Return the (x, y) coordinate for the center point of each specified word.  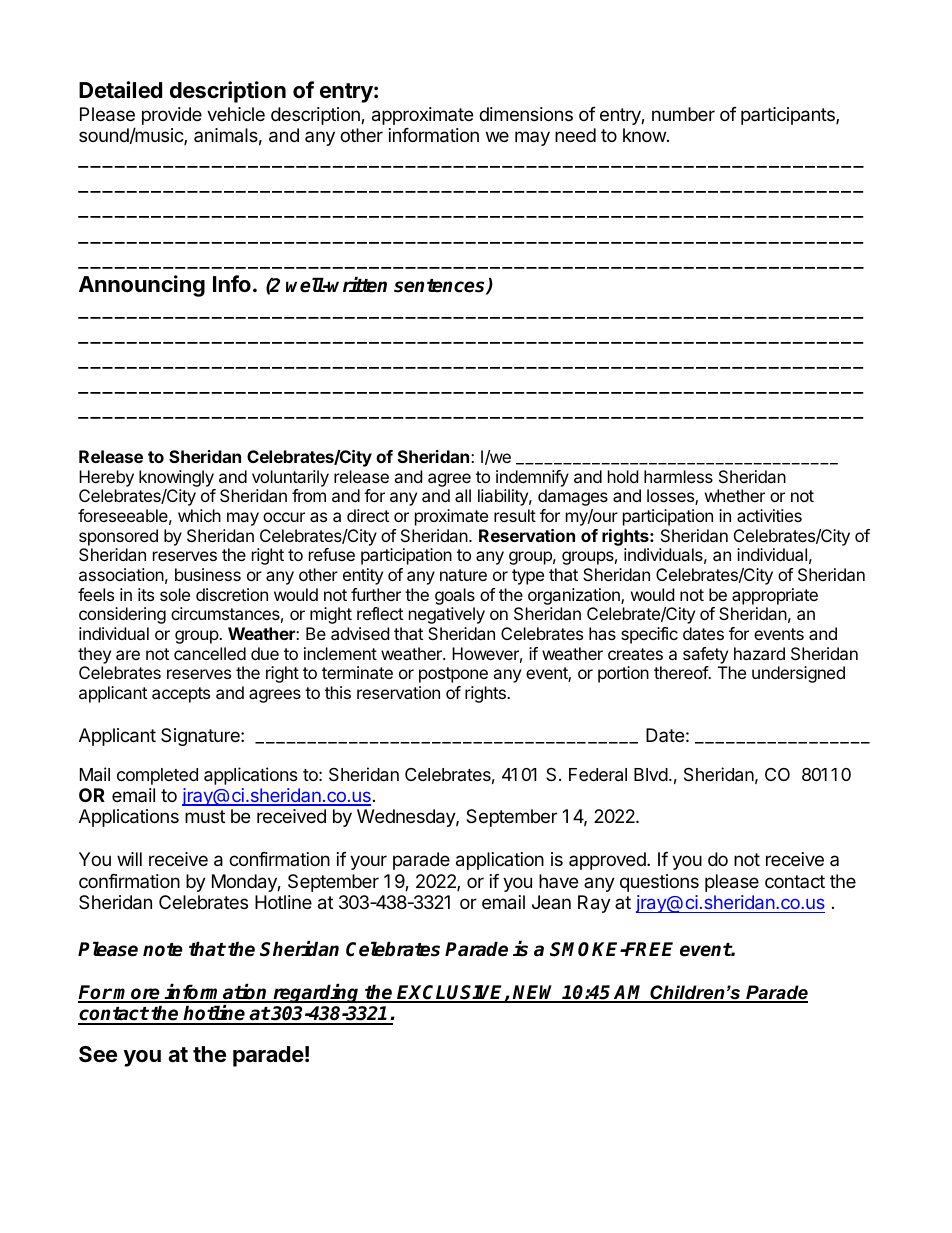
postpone (453, 675)
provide (172, 116)
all (463, 495)
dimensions (526, 114)
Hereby (106, 478)
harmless (678, 476)
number (683, 114)
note (163, 950)
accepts (181, 695)
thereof (682, 672)
